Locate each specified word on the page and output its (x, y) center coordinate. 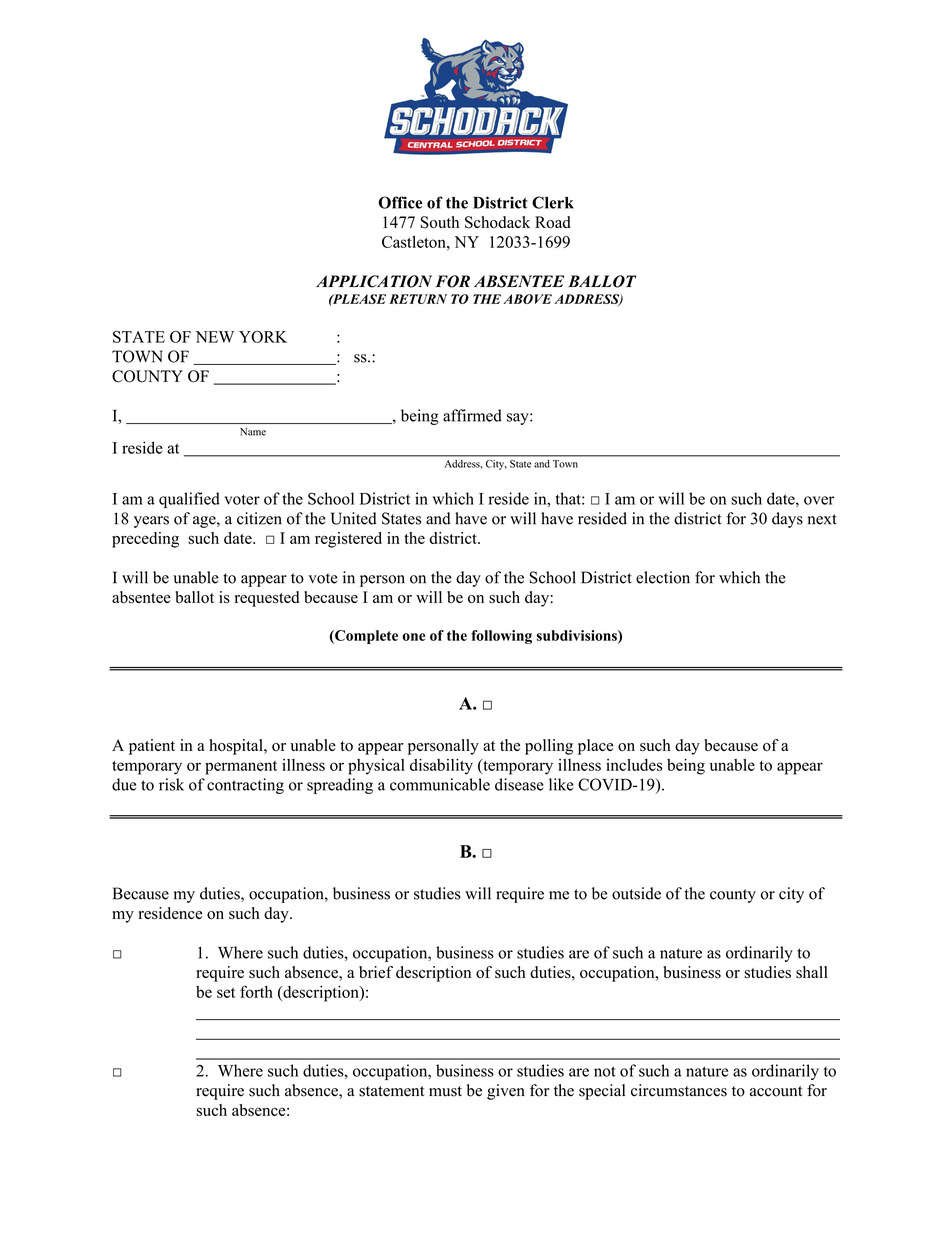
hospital (237, 747)
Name (253, 432)
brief (376, 972)
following (501, 637)
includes (634, 765)
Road (553, 222)
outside (636, 893)
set (226, 993)
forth (256, 991)
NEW (215, 337)
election (663, 577)
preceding (145, 540)
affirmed (472, 415)
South (440, 222)
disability (441, 767)
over (819, 500)
